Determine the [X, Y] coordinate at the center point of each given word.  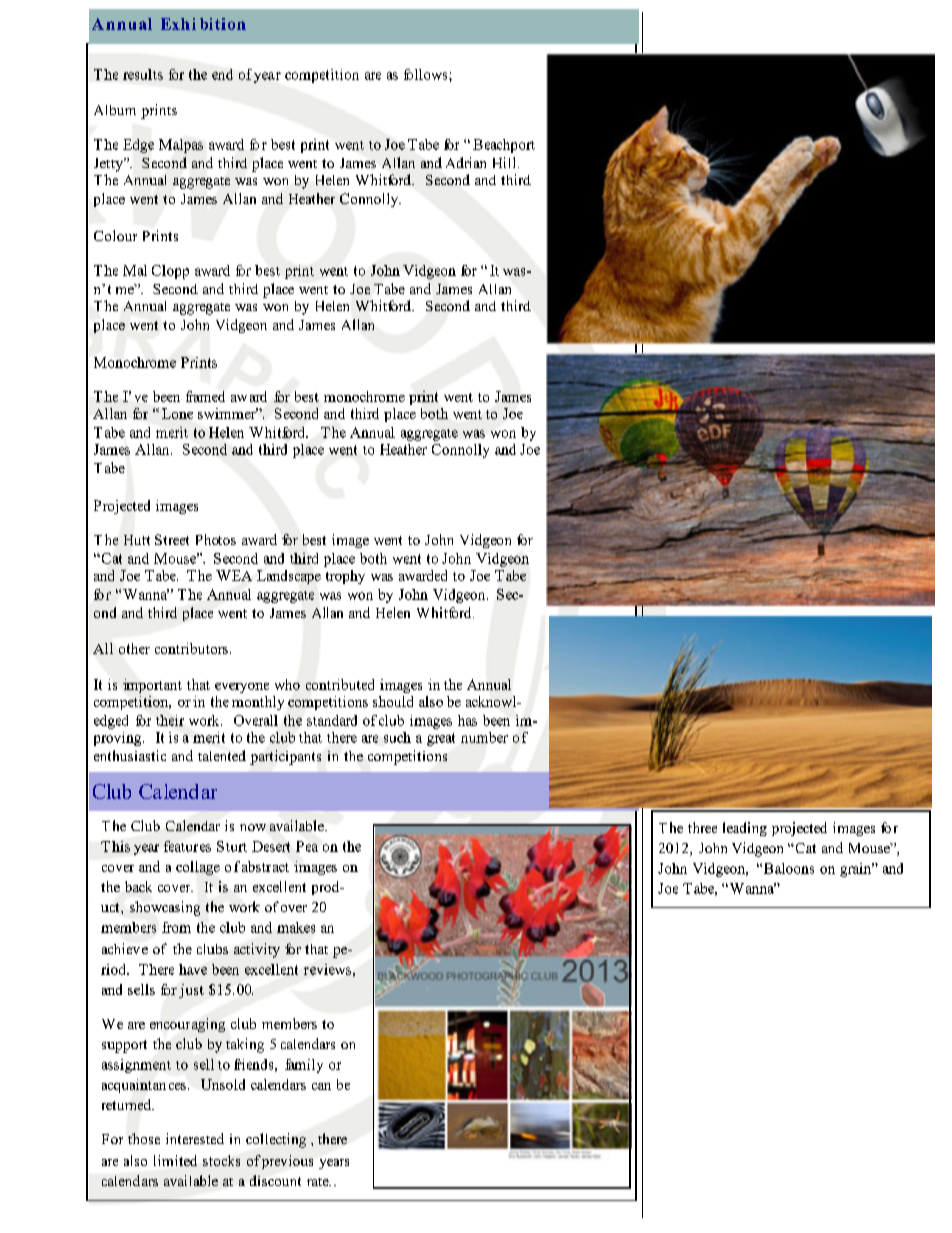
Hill [504, 162]
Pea [307, 846]
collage [198, 868]
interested [195, 1138]
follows [427, 74]
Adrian [466, 162]
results [143, 74]
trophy [345, 577]
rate [319, 1182]
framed [205, 396]
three [702, 827]
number [484, 737]
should [393, 701]
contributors [191, 648]
